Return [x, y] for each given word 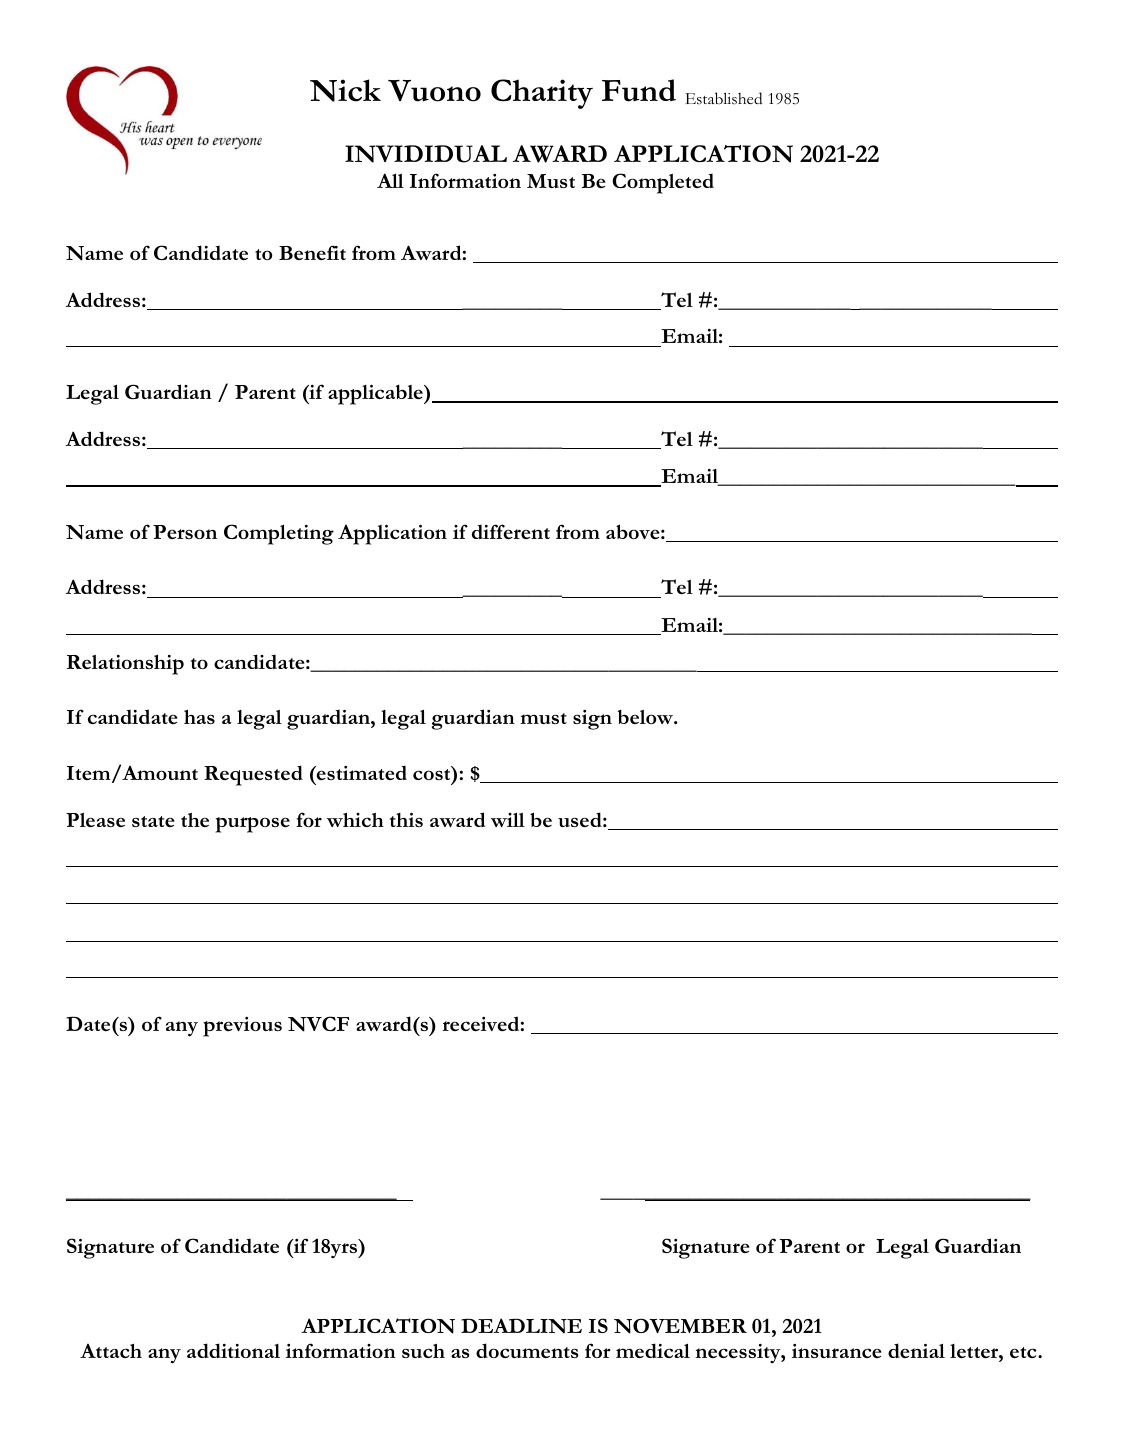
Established [723, 98]
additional [233, 1350]
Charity [542, 94]
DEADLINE [521, 1326]
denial [916, 1350]
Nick [345, 90]
